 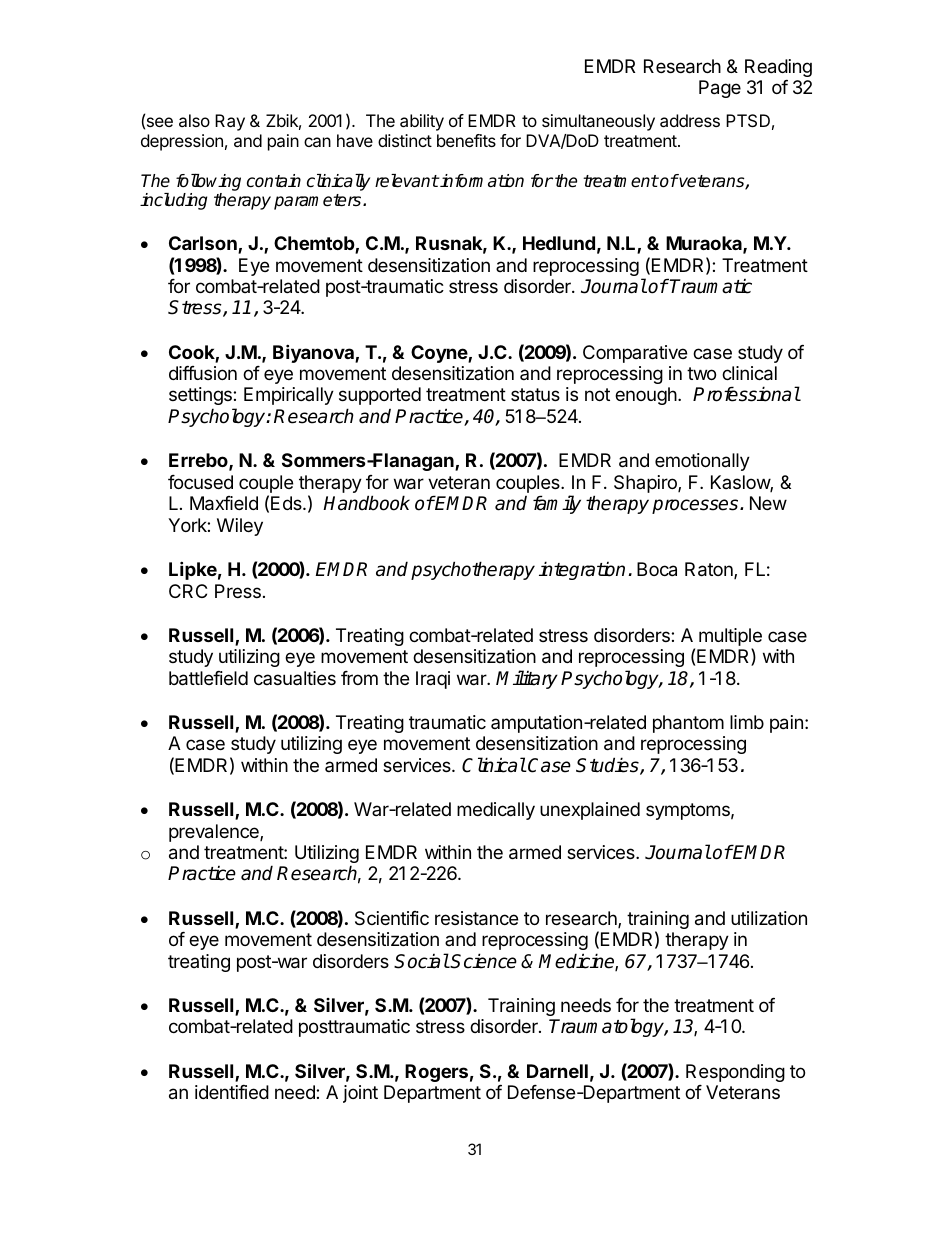 I want to click on benefits, so click(x=466, y=140).
